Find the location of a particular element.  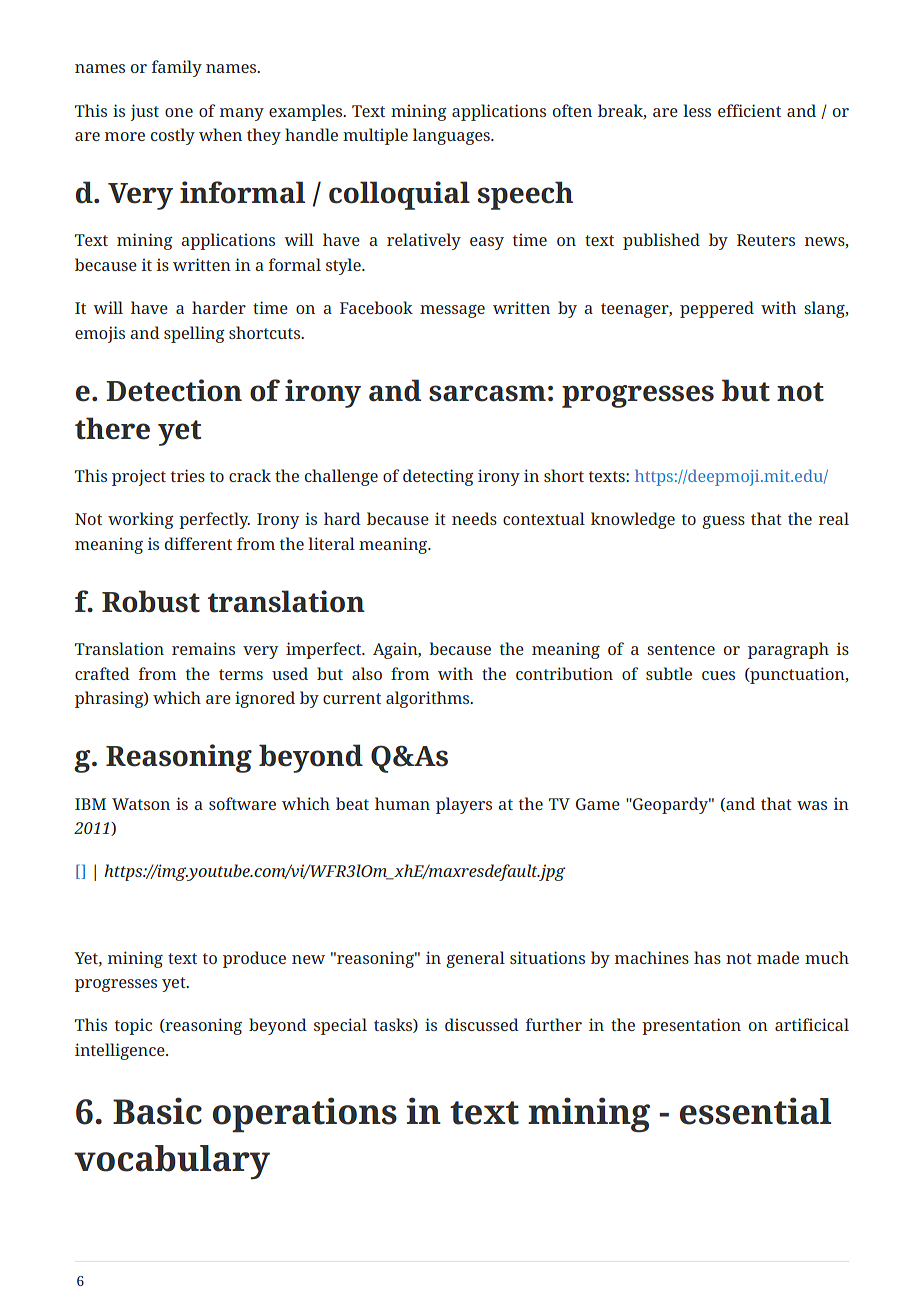

discussed is located at coordinates (482, 1024).
